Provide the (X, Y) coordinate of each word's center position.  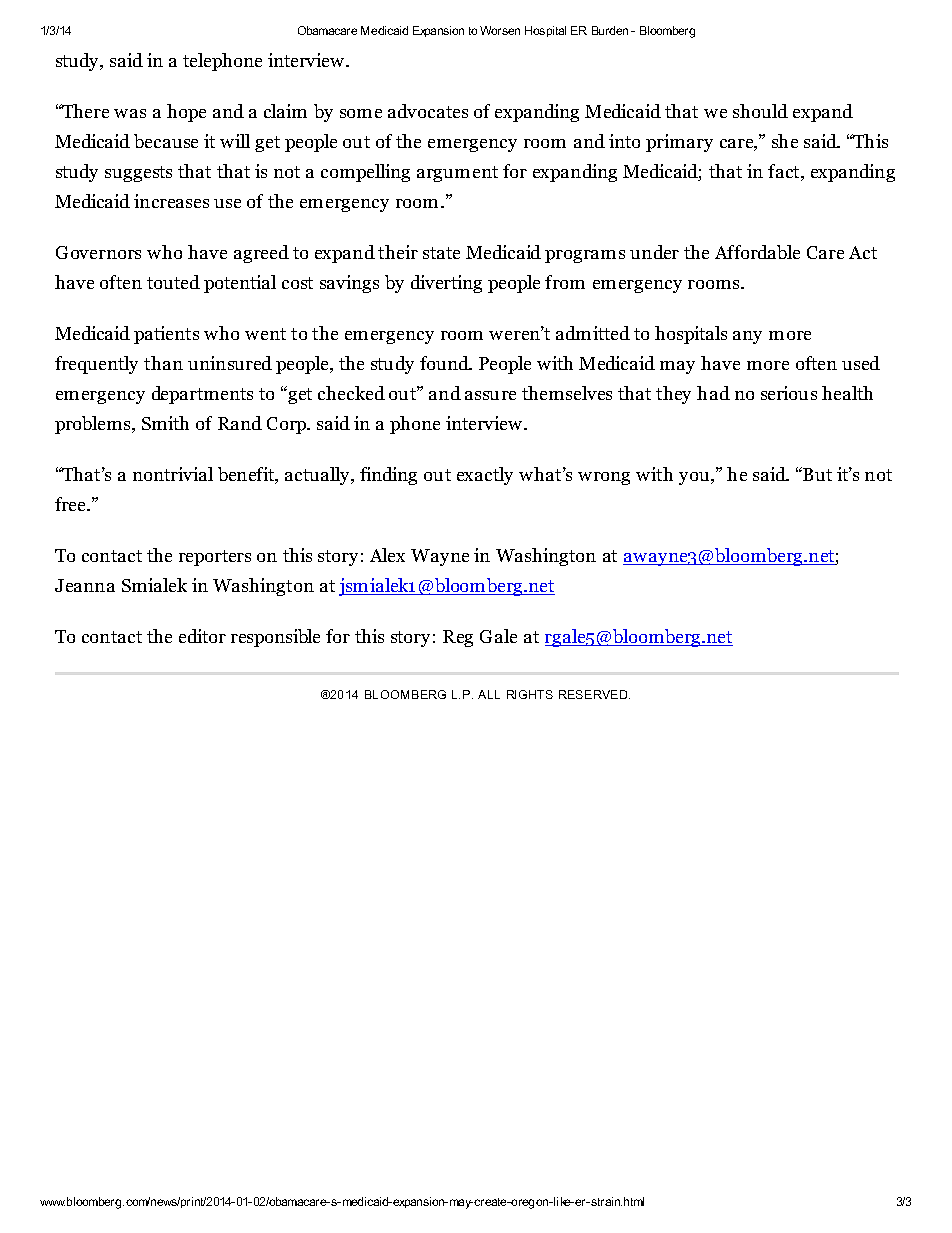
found (446, 363)
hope (186, 113)
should (760, 111)
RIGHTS (530, 694)
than (163, 363)
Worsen (500, 30)
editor (202, 636)
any (747, 337)
